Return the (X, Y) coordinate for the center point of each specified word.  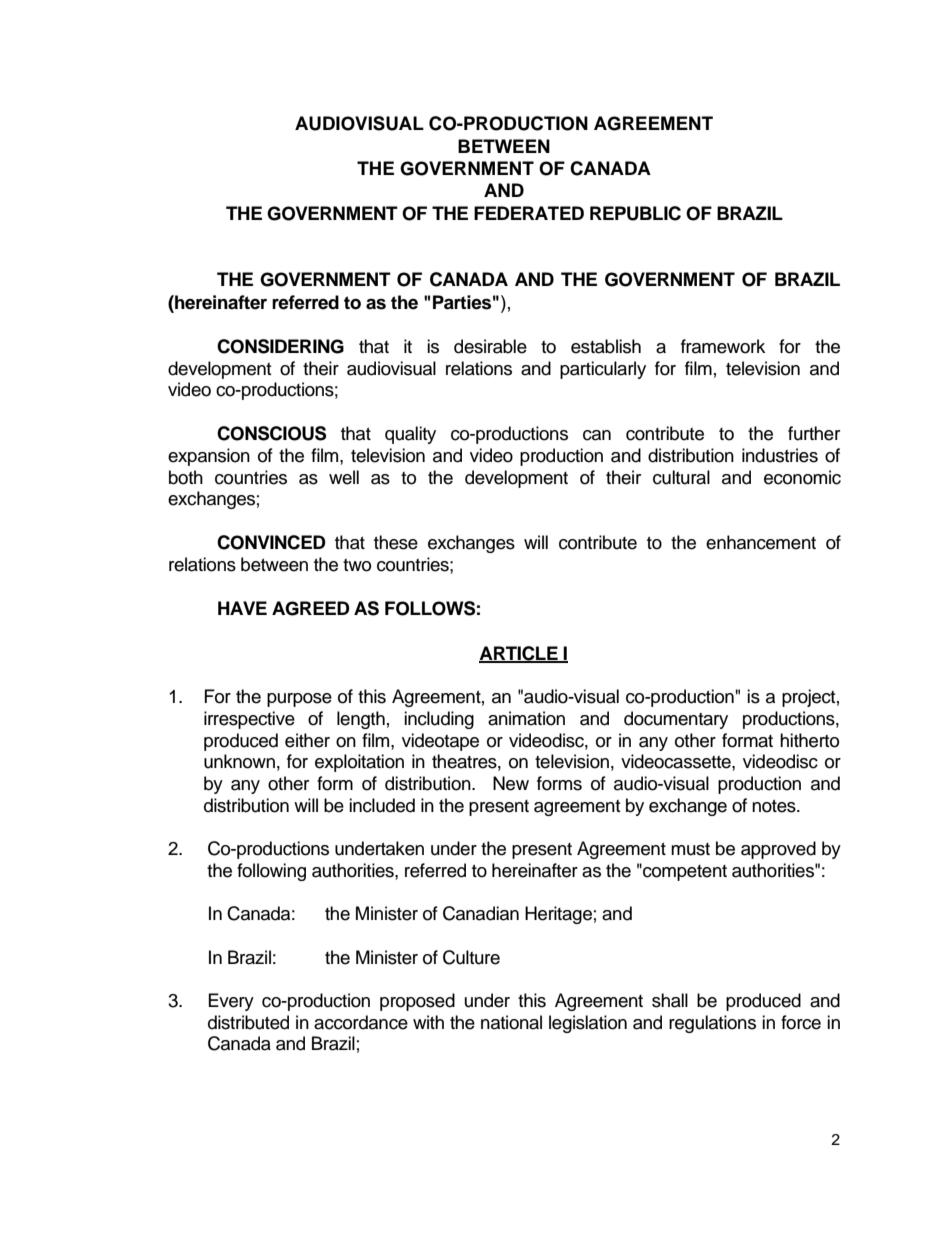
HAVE (242, 608)
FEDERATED (529, 213)
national (511, 1022)
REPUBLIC (635, 213)
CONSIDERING (280, 346)
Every (231, 1002)
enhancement (761, 542)
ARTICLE (519, 654)
